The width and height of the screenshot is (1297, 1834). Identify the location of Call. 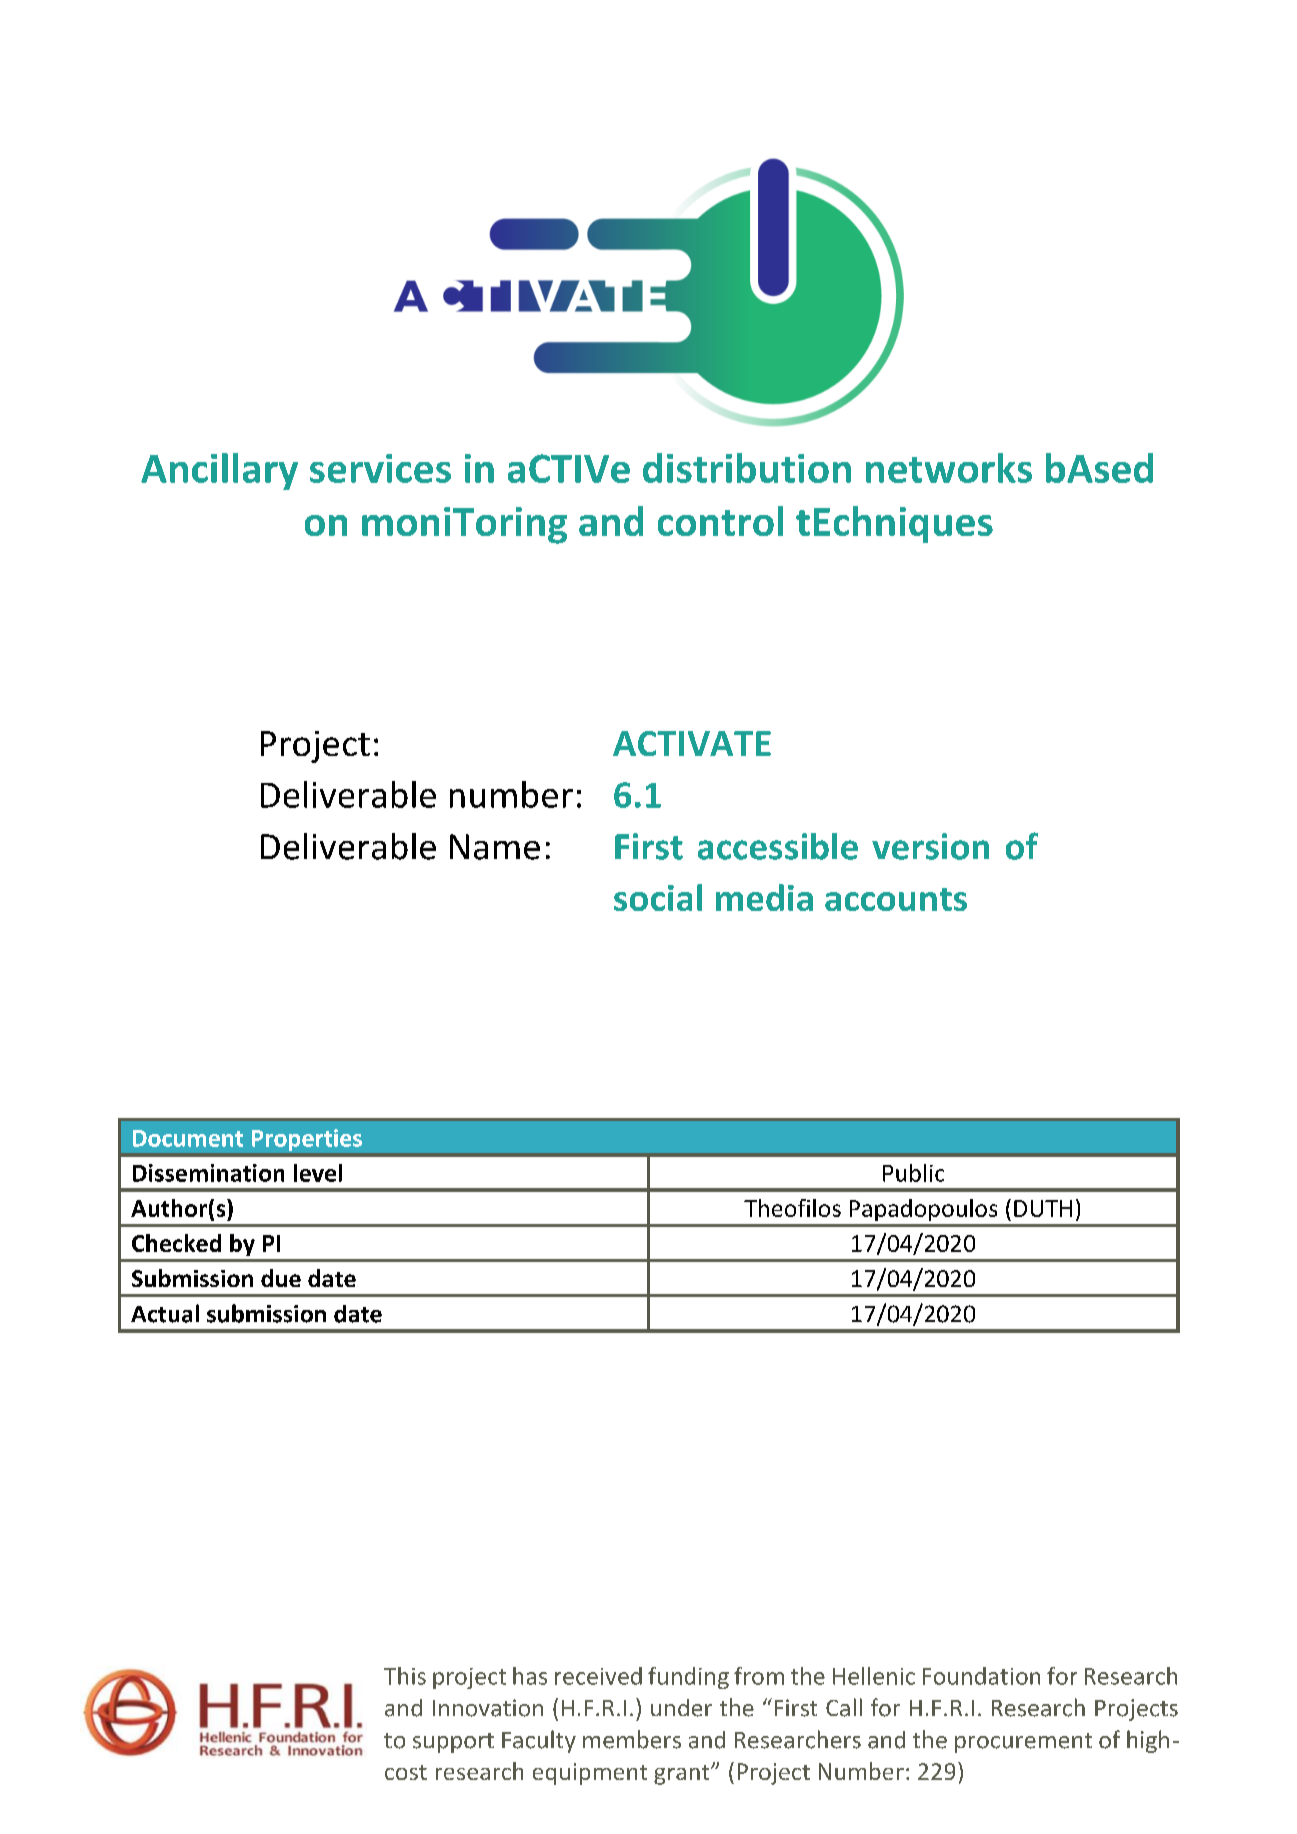
(844, 1707).
